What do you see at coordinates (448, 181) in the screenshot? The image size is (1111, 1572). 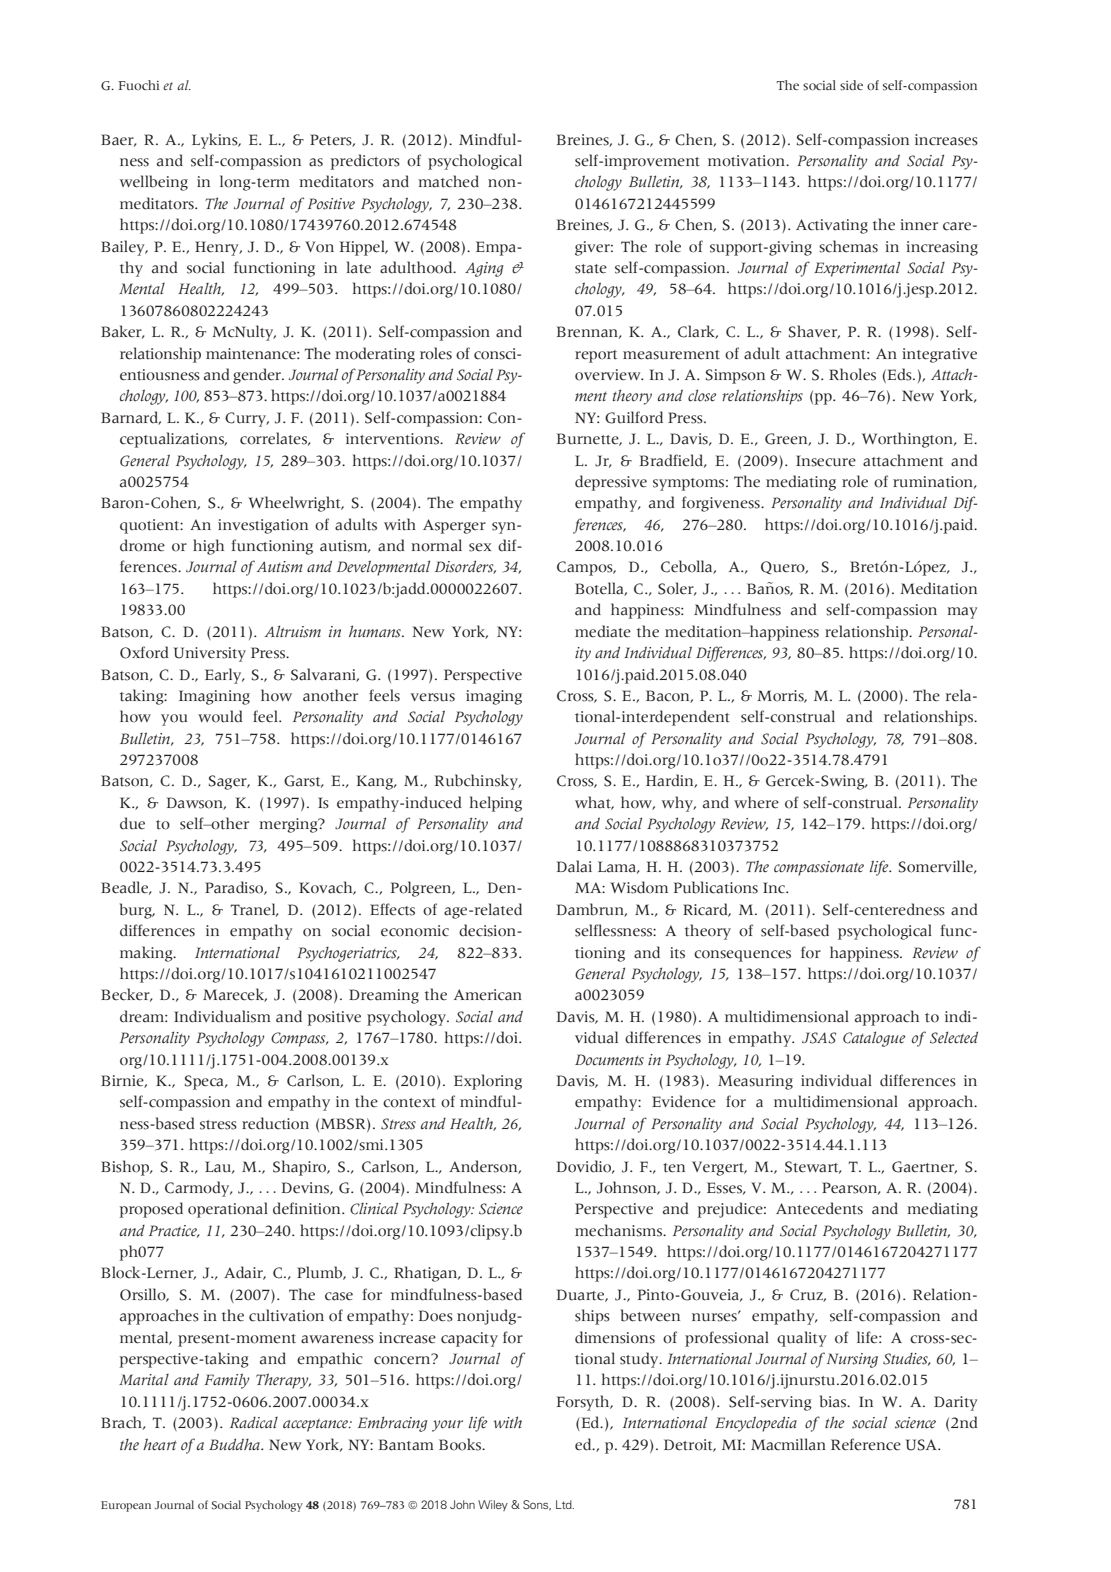 I see `matched` at bounding box center [448, 181].
